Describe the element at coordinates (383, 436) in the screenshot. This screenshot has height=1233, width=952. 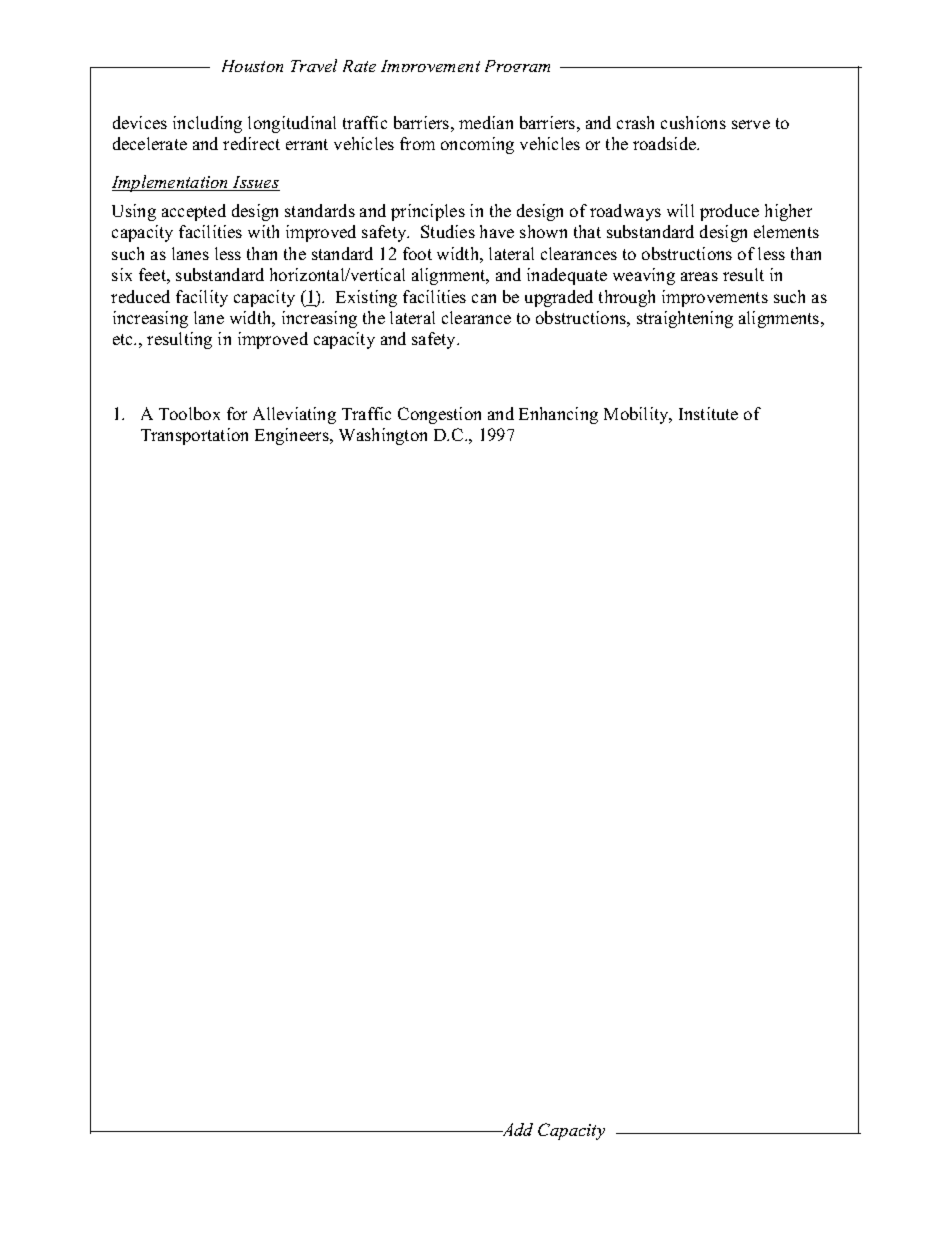
I see `Washington` at that location.
